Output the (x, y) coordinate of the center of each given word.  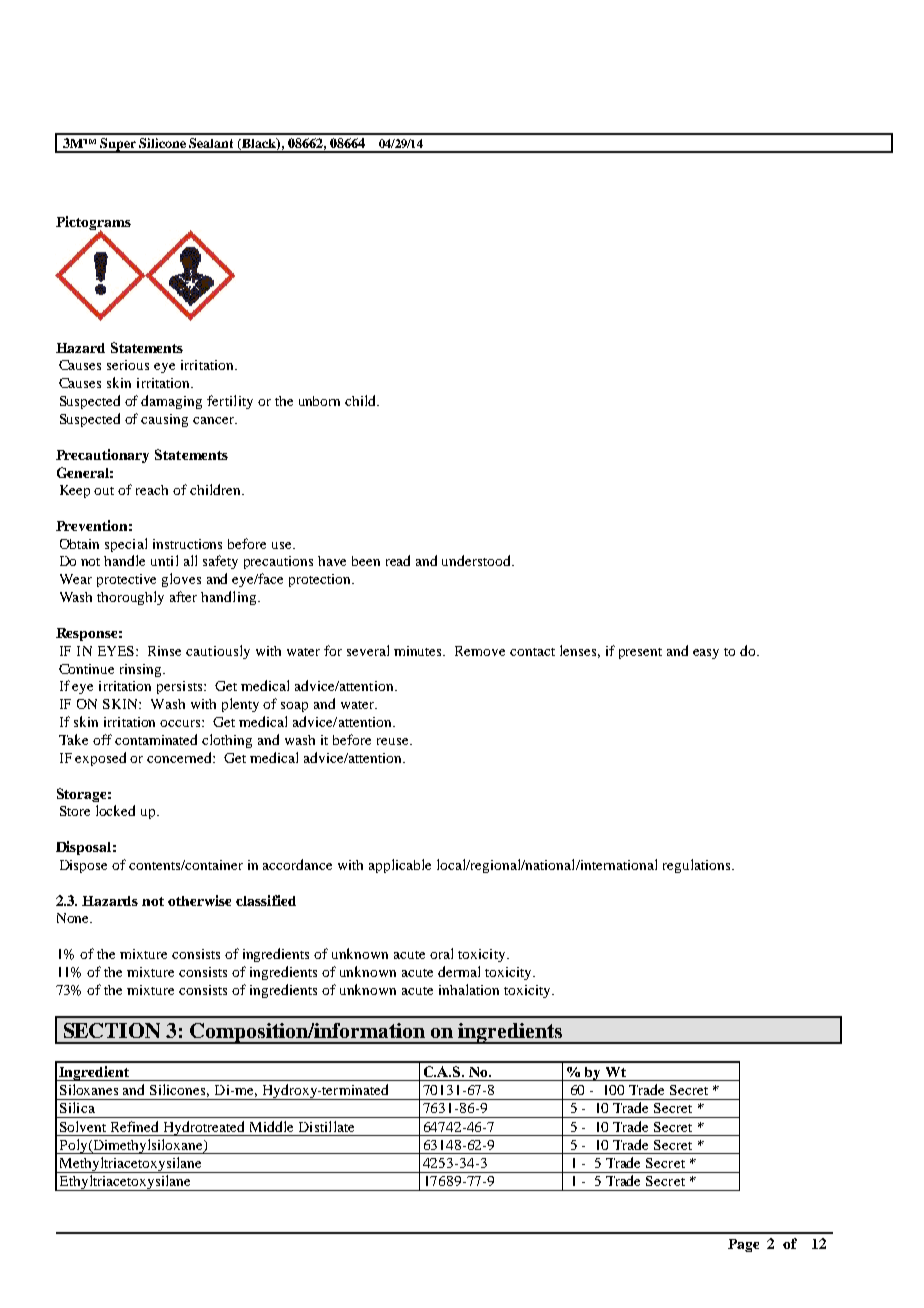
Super (118, 145)
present (640, 653)
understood (478, 560)
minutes (419, 651)
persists (181, 687)
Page (743, 1245)
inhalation (469, 989)
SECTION (112, 1030)
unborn (319, 401)
